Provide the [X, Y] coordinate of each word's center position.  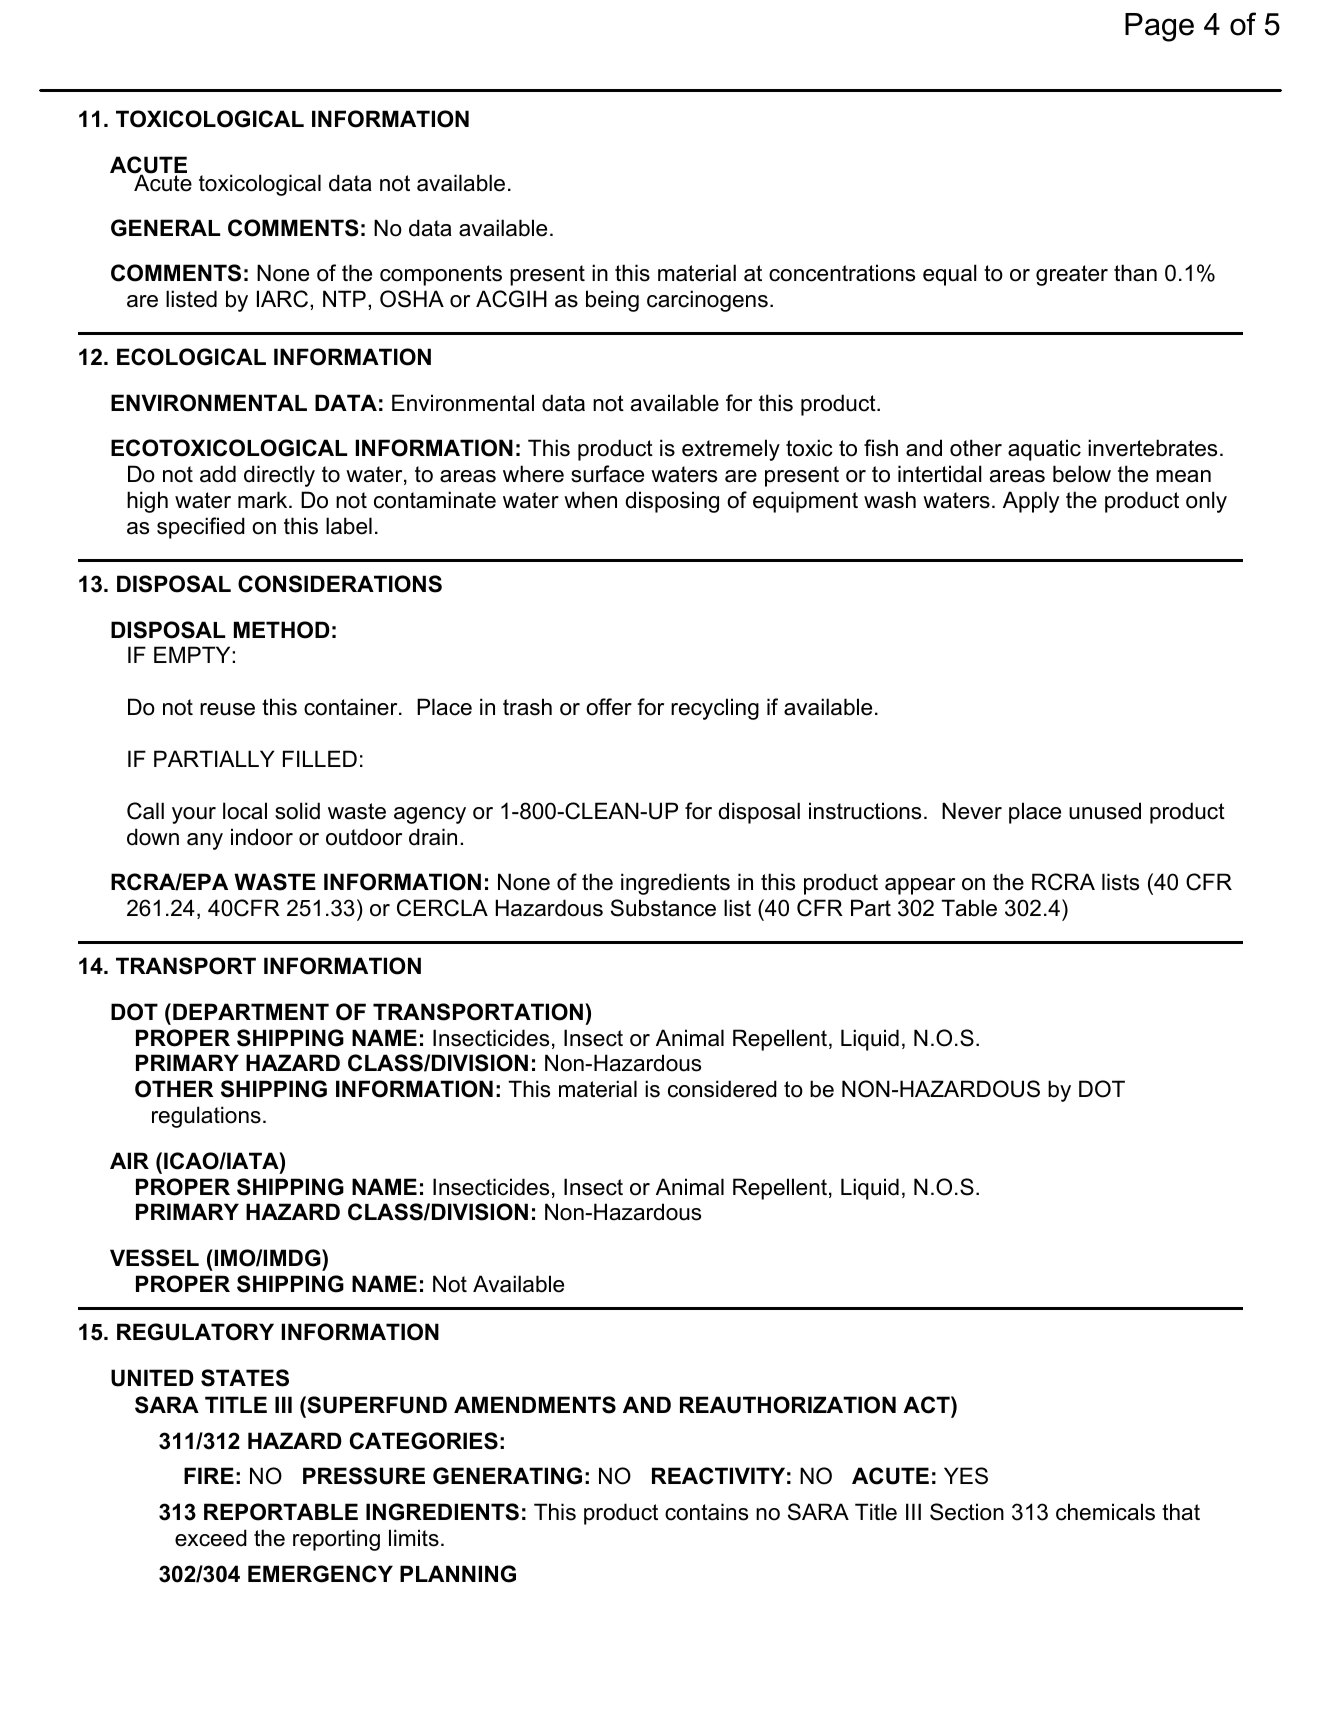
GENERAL [165, 228]
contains [706, 1512]
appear [920, 886]
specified [201, 528]
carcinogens [707, 301]
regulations [206, 1117]
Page [1159, 27]
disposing [672, 502]
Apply [1031, 502]
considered [722, 1089]
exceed [211, 1538]
